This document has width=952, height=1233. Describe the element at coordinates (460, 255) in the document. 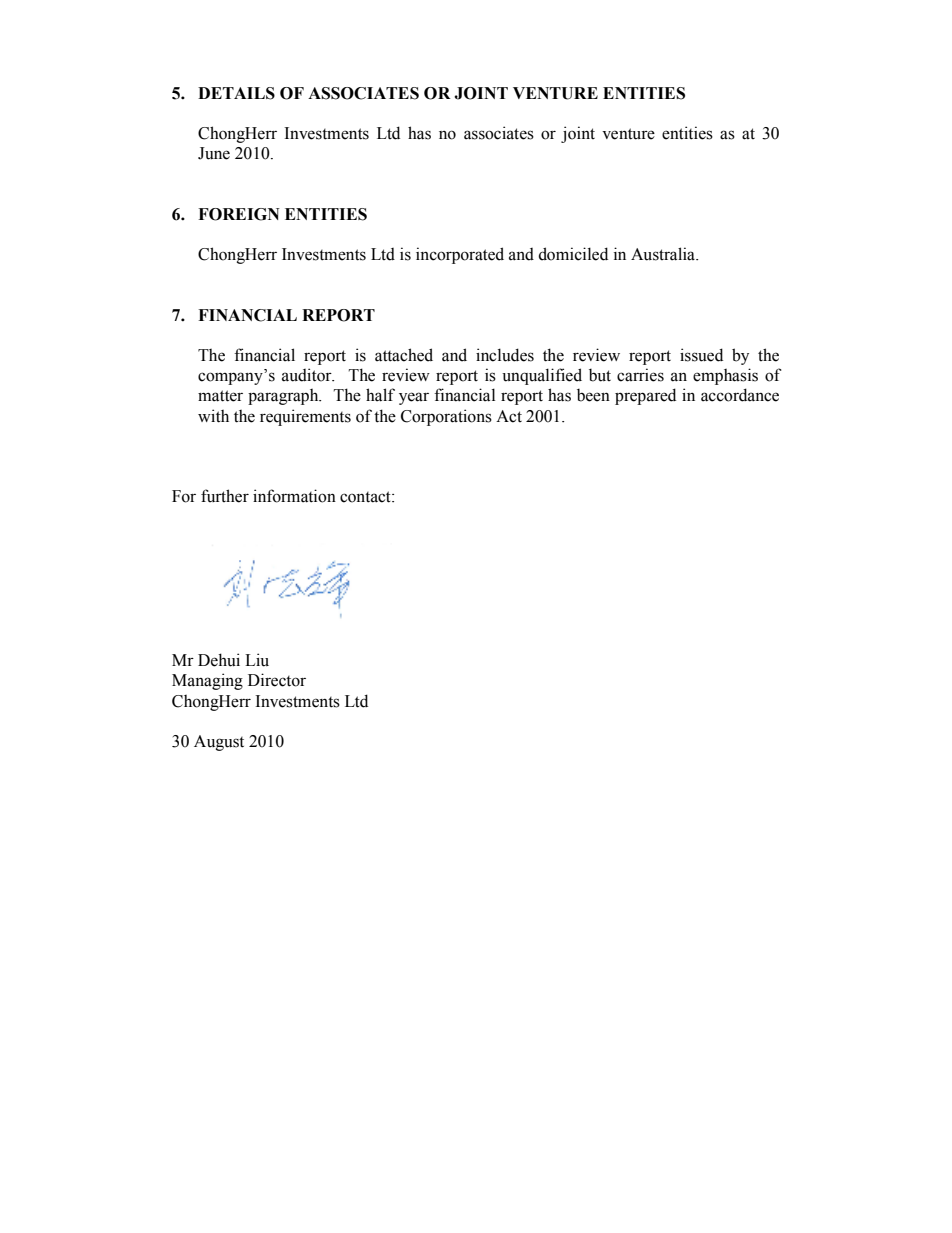

I see `incorporated` at that location.
